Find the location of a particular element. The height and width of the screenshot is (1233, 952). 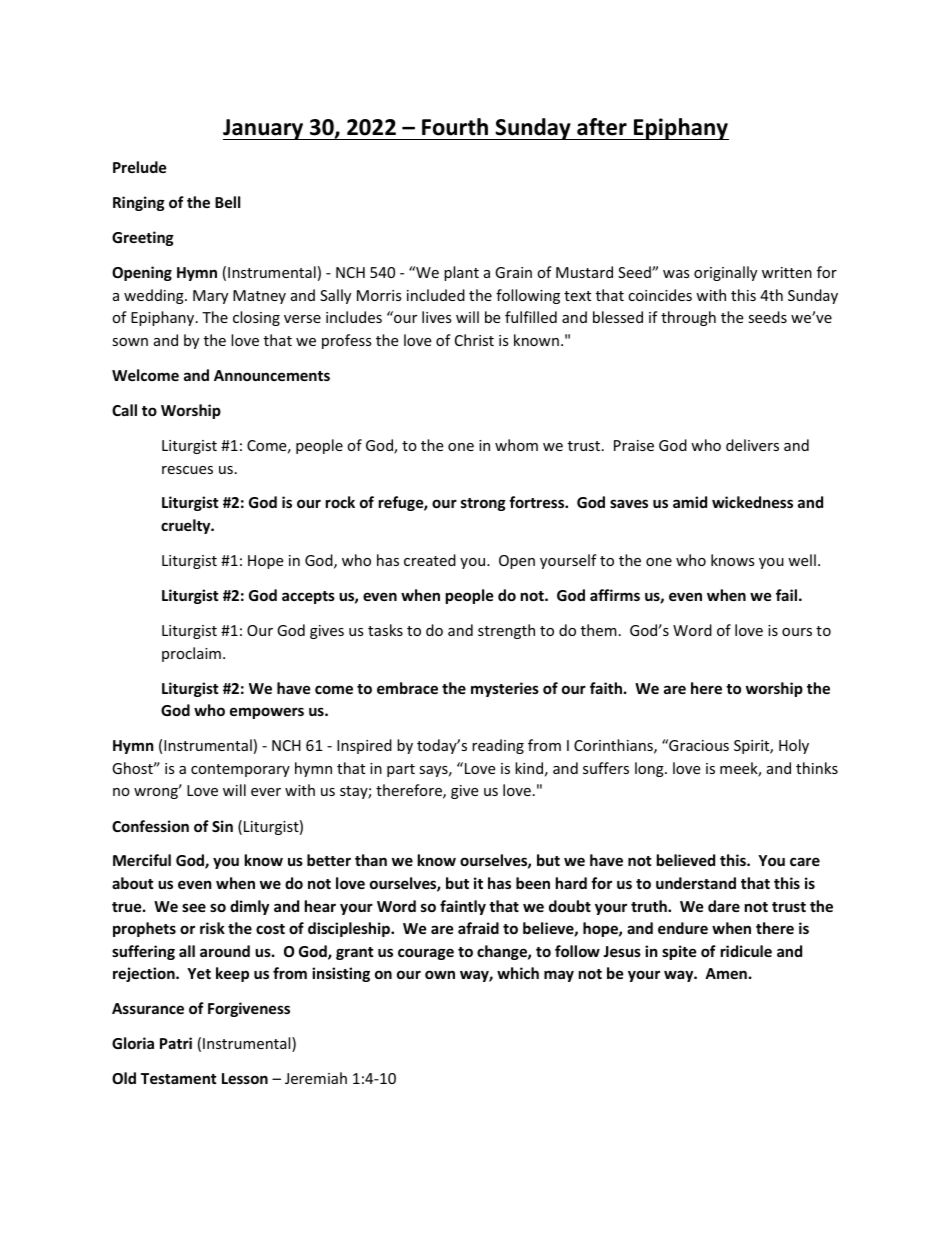

Fourth is located at coordinates (455, 127).
